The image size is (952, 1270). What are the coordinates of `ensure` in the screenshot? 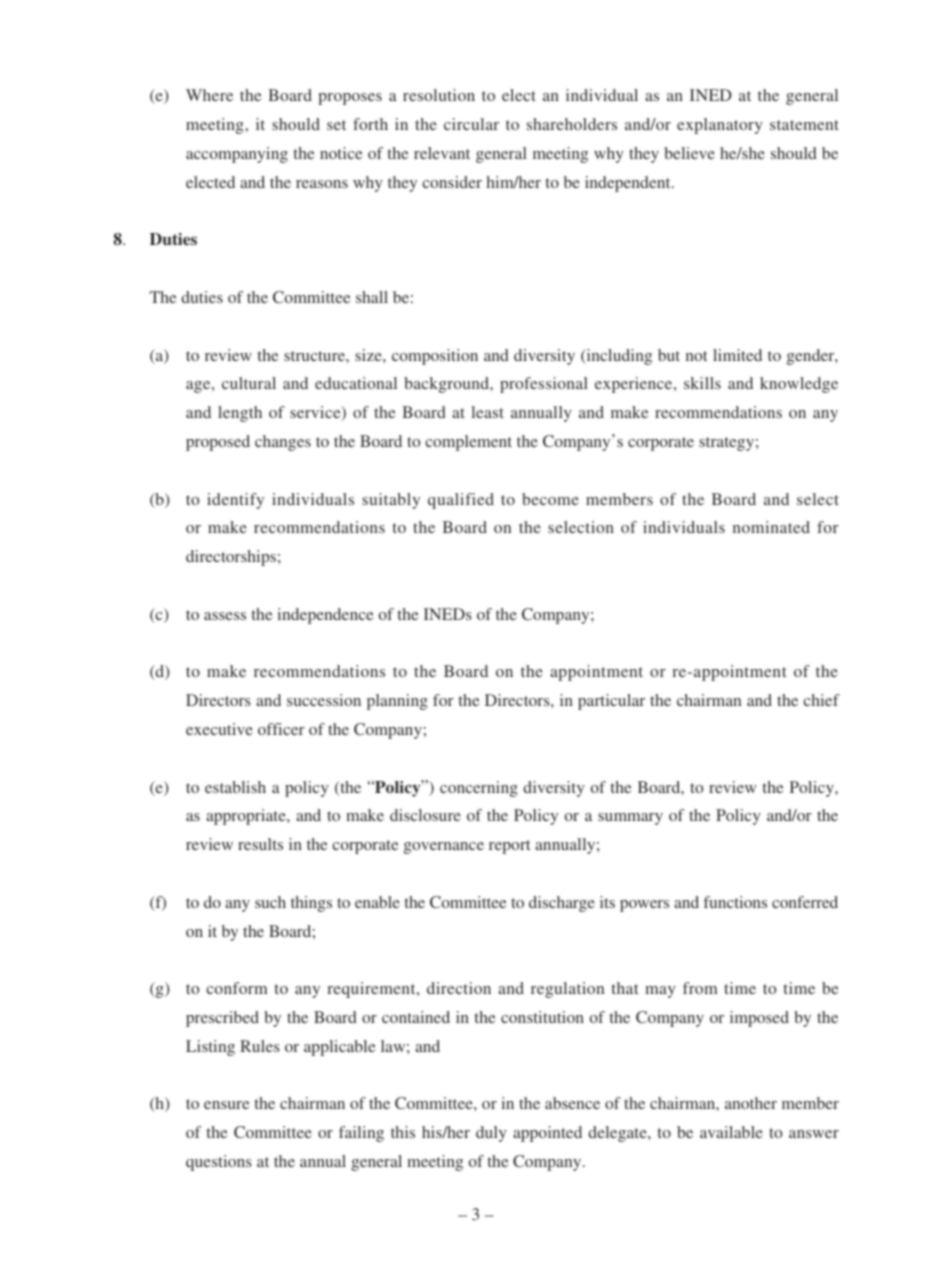 It's located at (227, 1105).
